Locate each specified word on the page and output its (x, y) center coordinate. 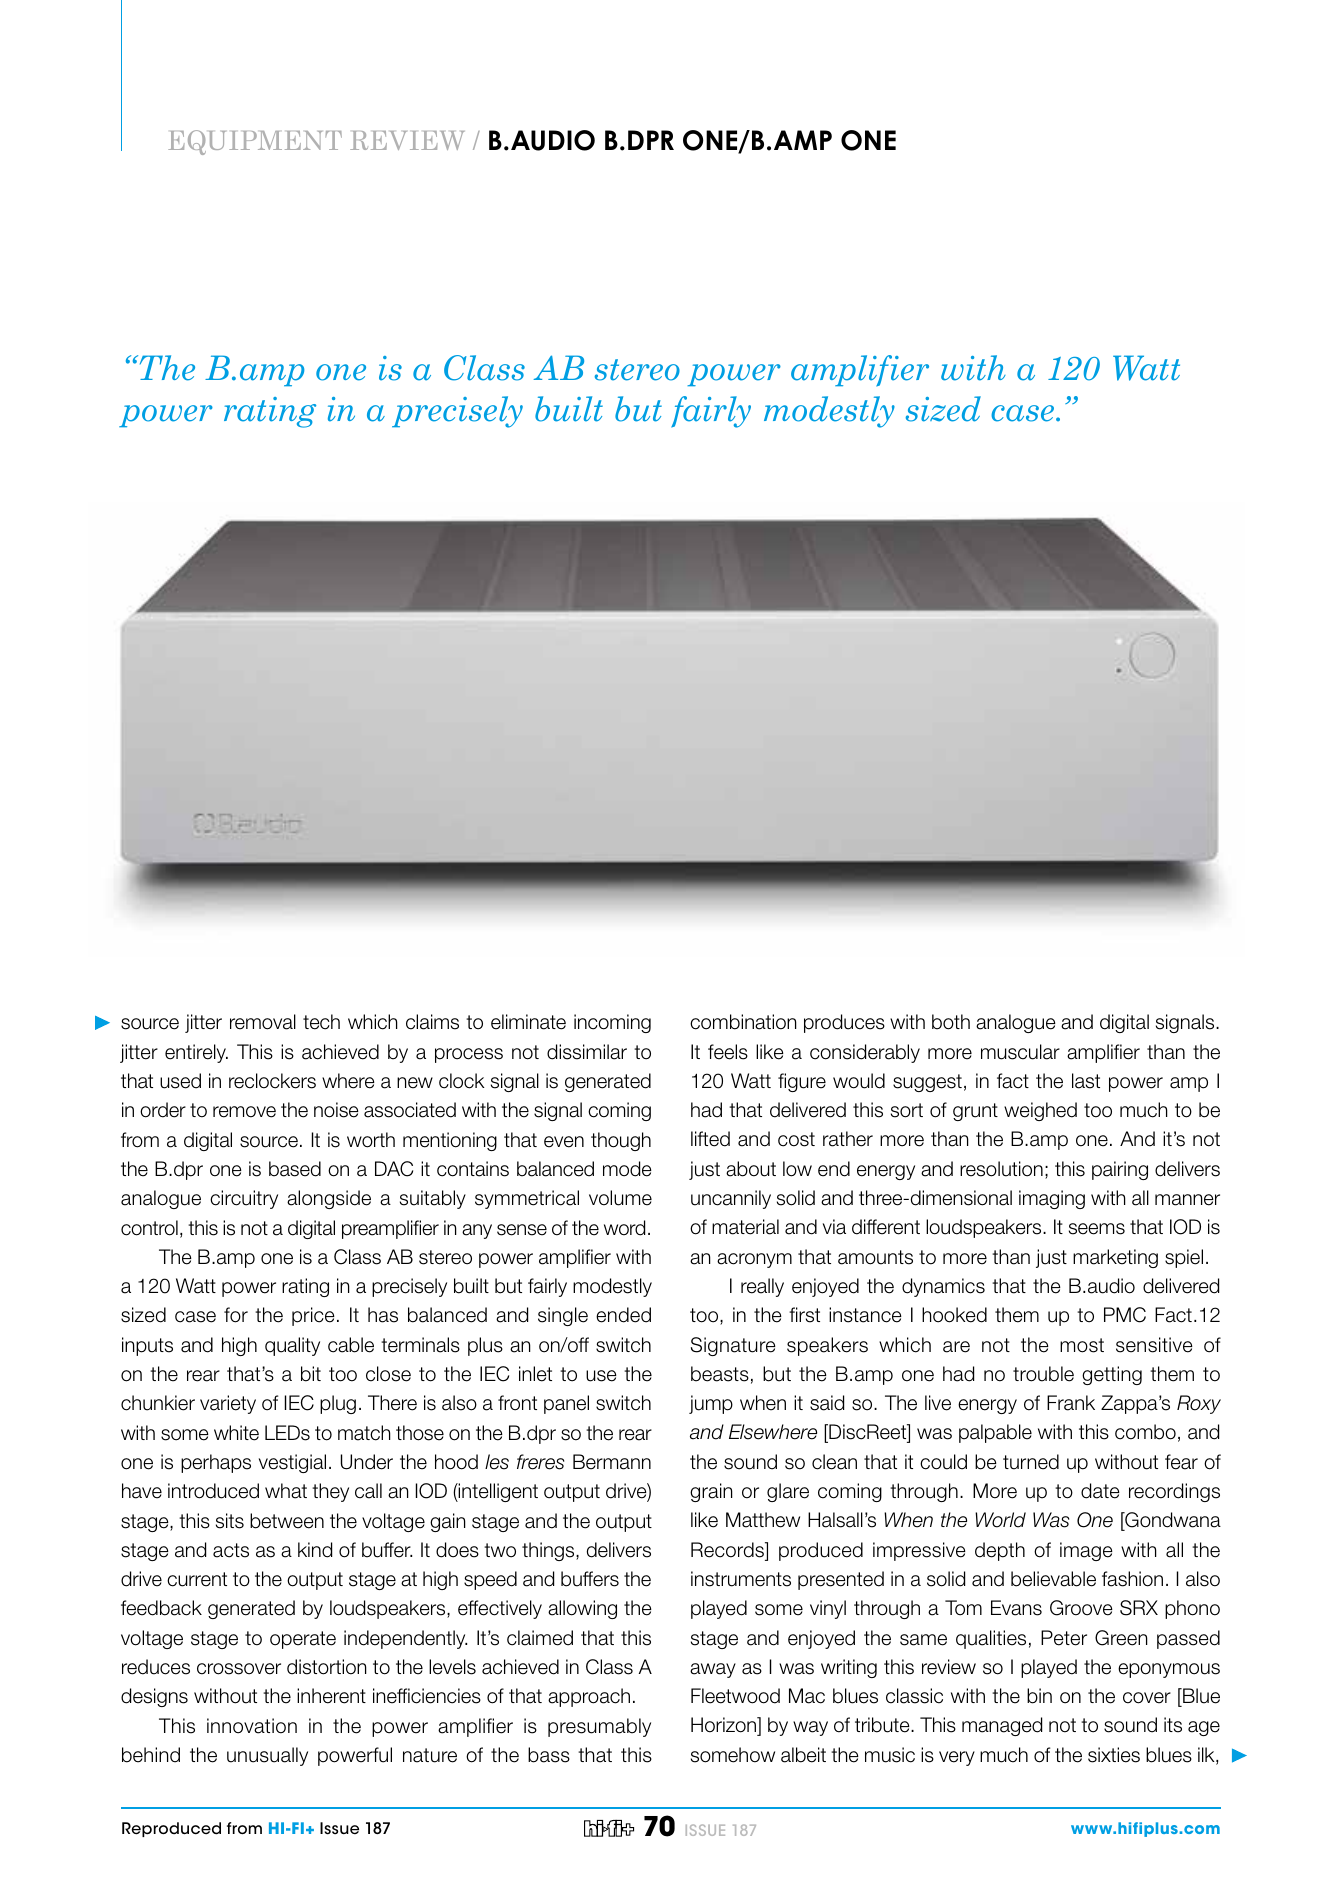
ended (623, 1315)
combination (743, 1022)
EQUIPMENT (255, 142)
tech (321, 1022)
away (713, 1670)
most (1082, 1345)
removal (263, 1022)
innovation (252, 1726)
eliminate (528, 1022)
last (1086, 1081)
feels (728, 1052)
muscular (1020, 1052)
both (951, 1022)
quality (292, 1346)
